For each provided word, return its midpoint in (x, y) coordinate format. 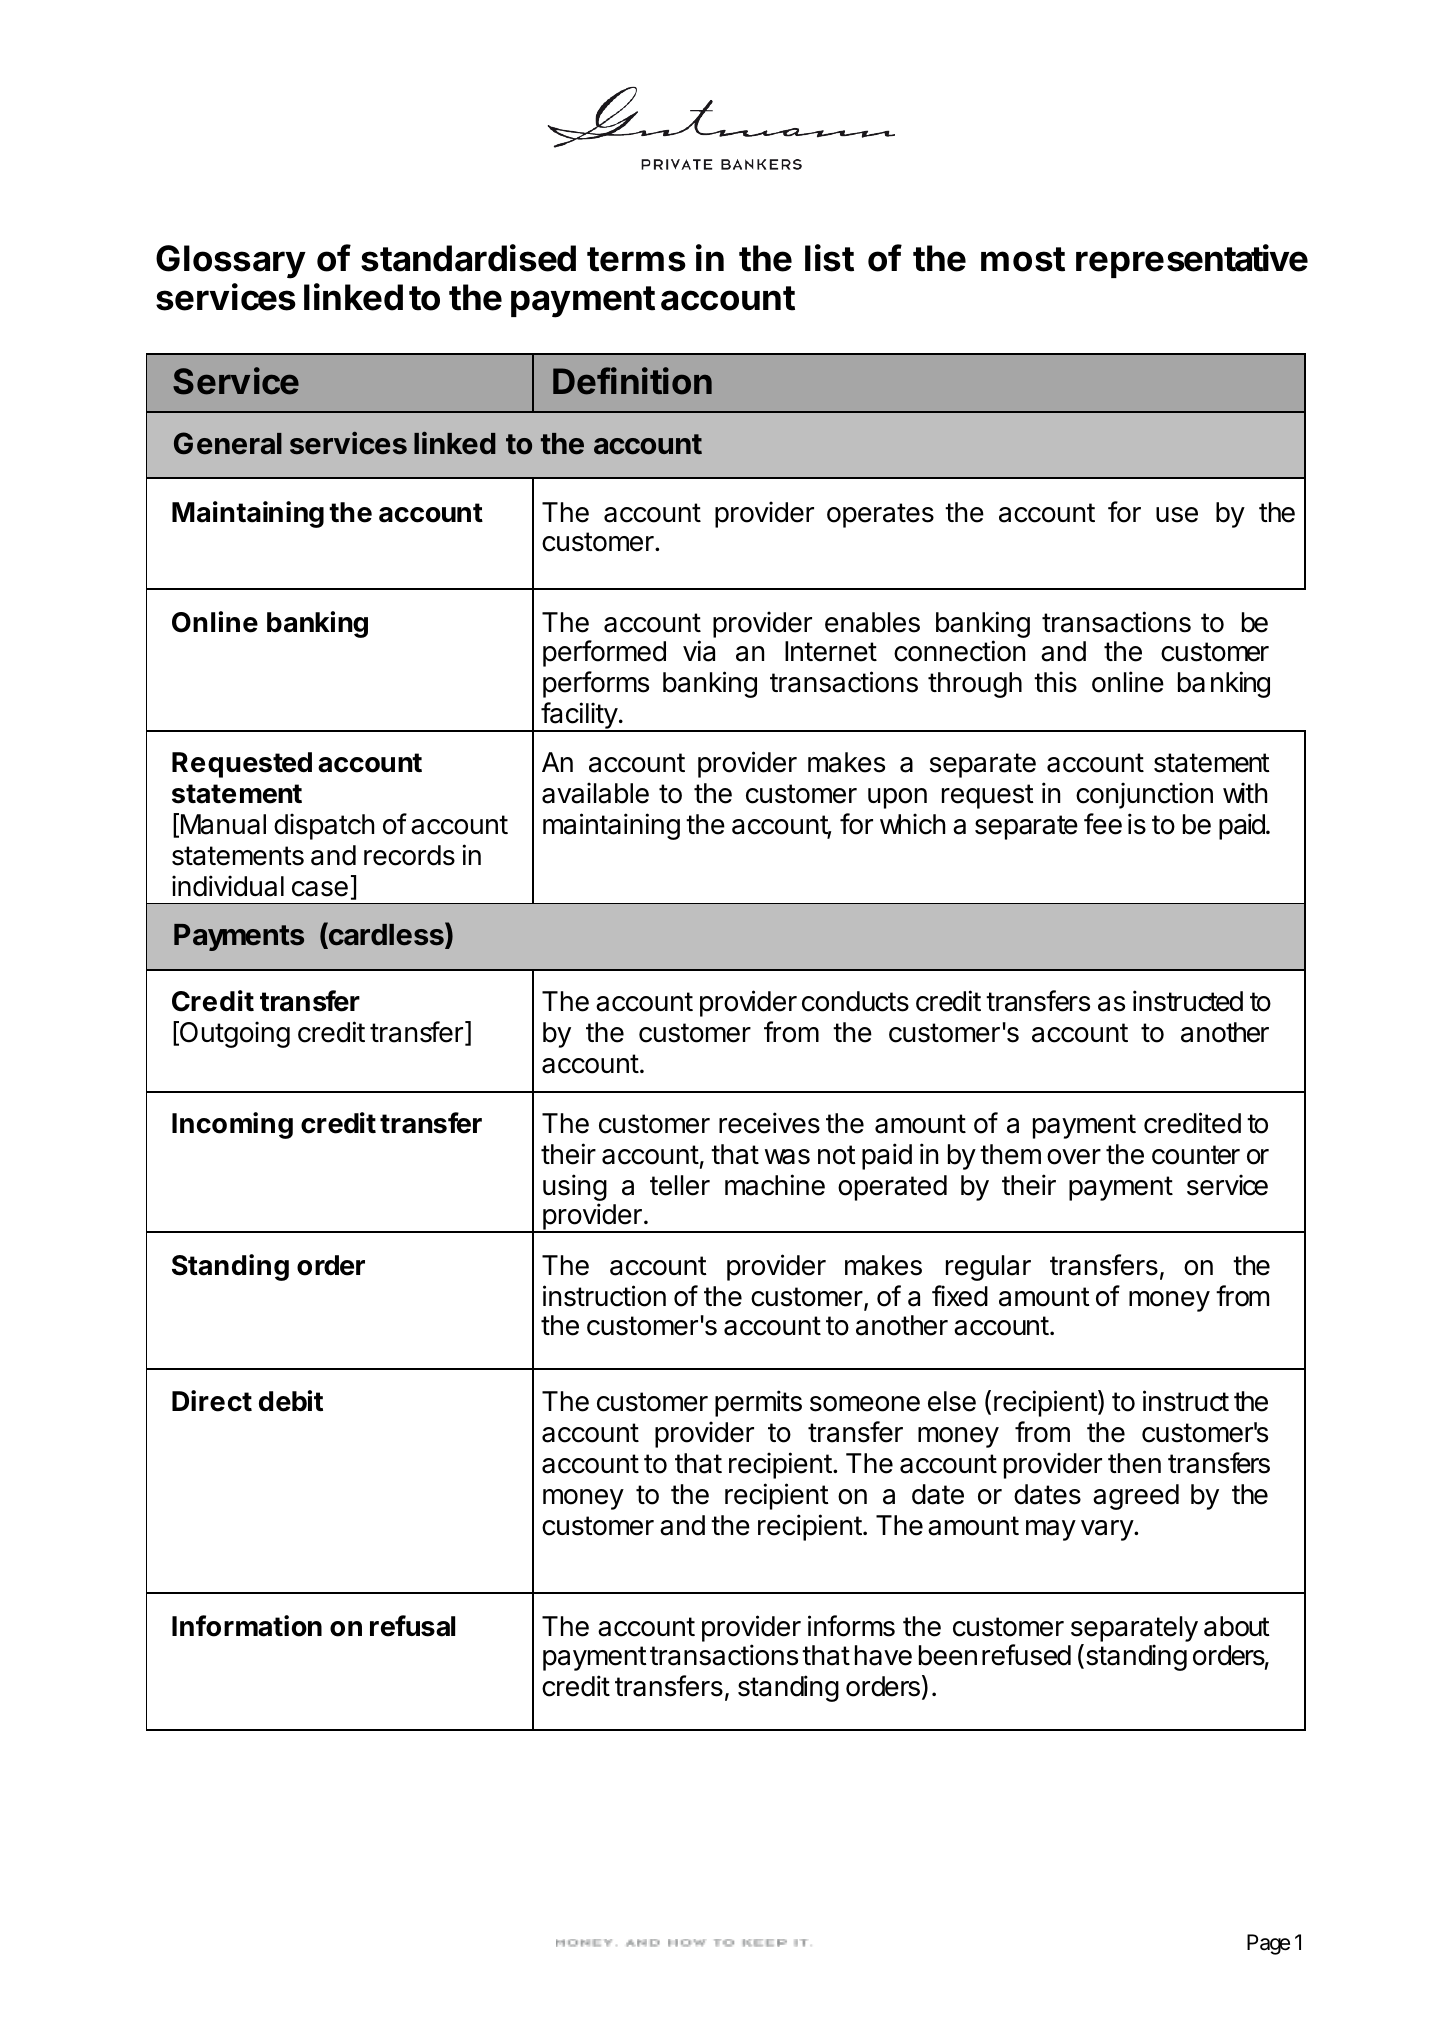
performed (604, 653)
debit (291, 1401)
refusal (412, 1626)
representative (1192, 261)
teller (680, 1185)
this (1055, 682)
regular (988, 1268)
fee (1103, 824)
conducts (855, 1001)
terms (636, 259)
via (699, 651)
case (320, 889)
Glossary (231, 262)
